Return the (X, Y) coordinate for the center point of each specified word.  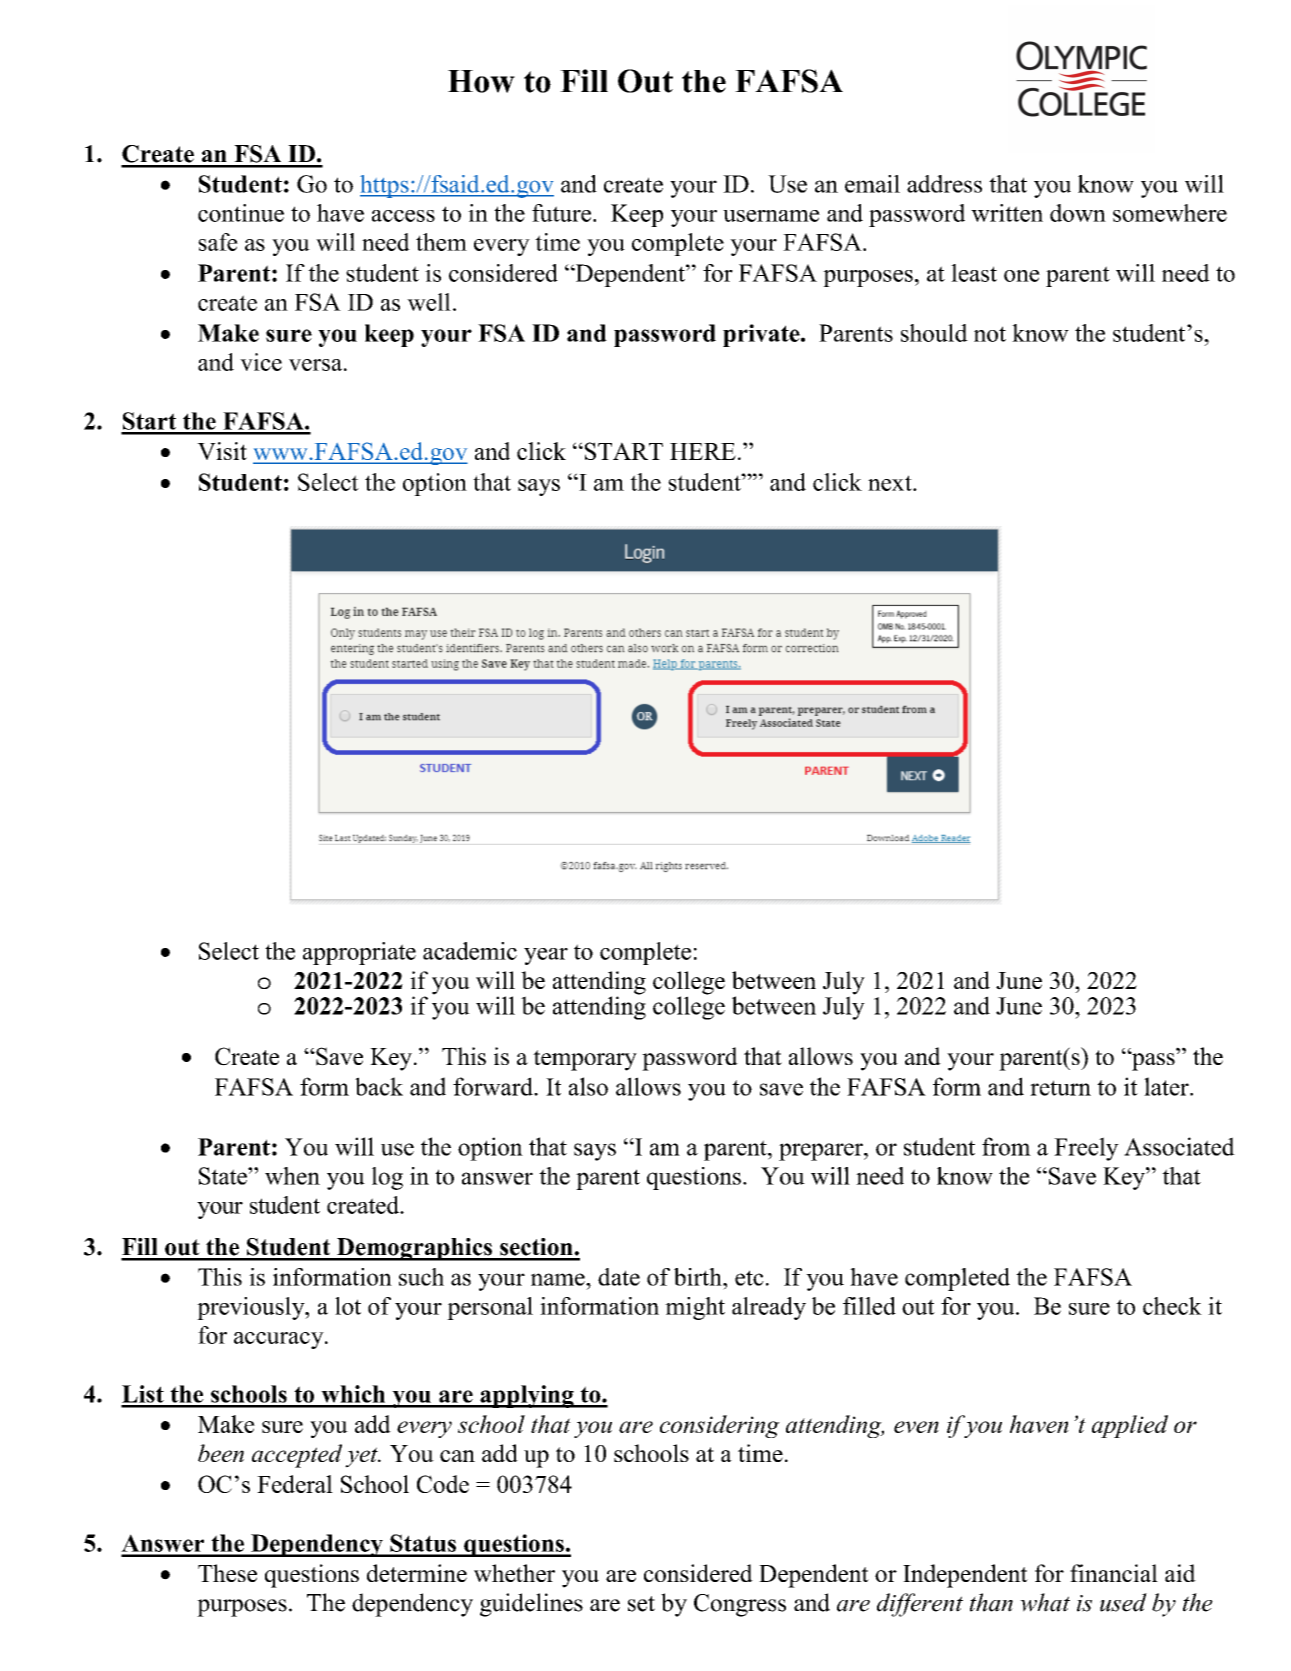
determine (417, 1573)
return (1060, 1088)
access (403, 216)
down (1078, 213)
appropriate (359, 953)
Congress (740, 1605)
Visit (222, 451)
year (546, 956)
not (990, 334)
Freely (1086, 1149)
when (292, 1176)
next (891, 483)
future (561, 213)
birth (699, 1277)
